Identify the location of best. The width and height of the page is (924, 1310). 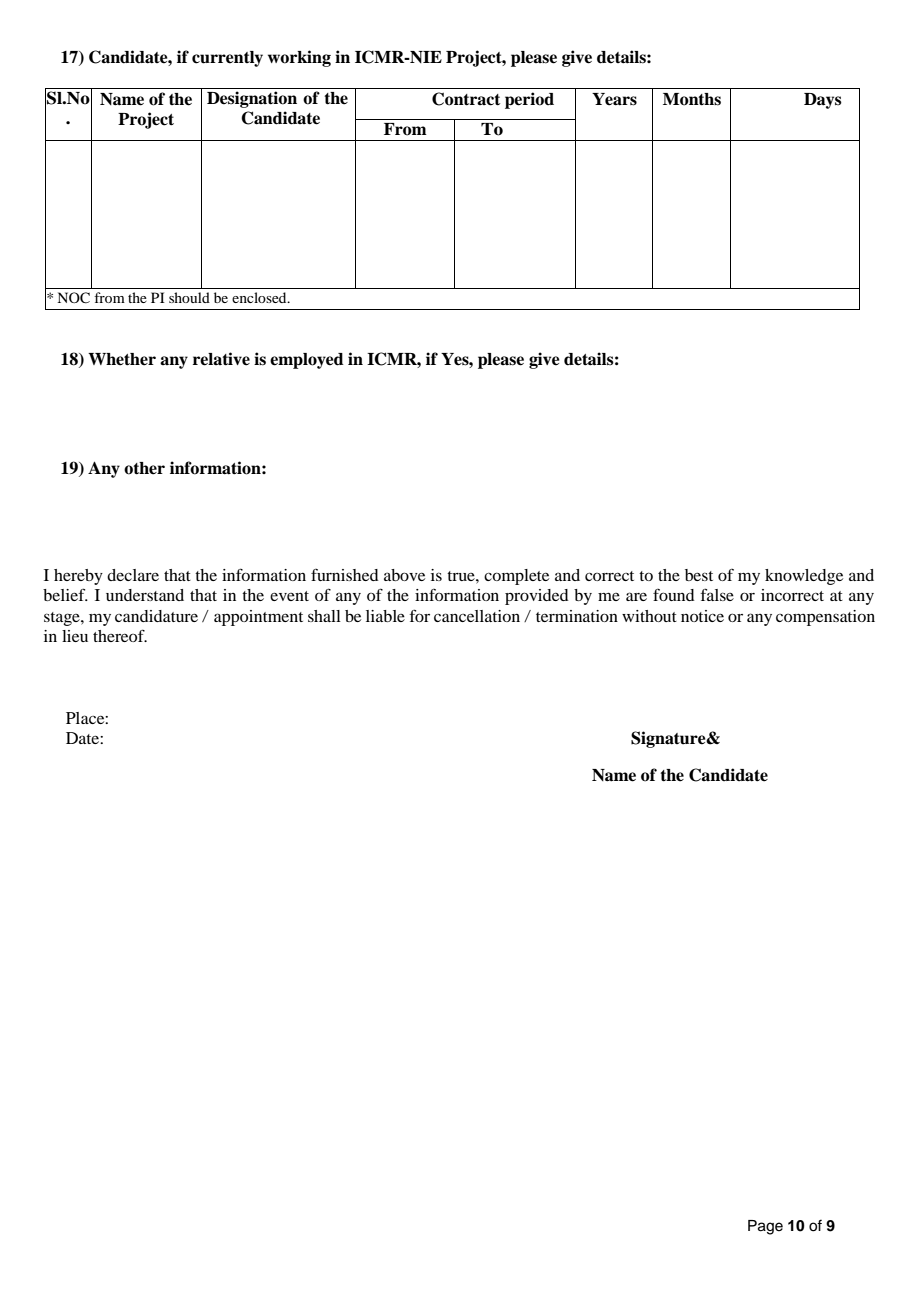
(699, 575).
